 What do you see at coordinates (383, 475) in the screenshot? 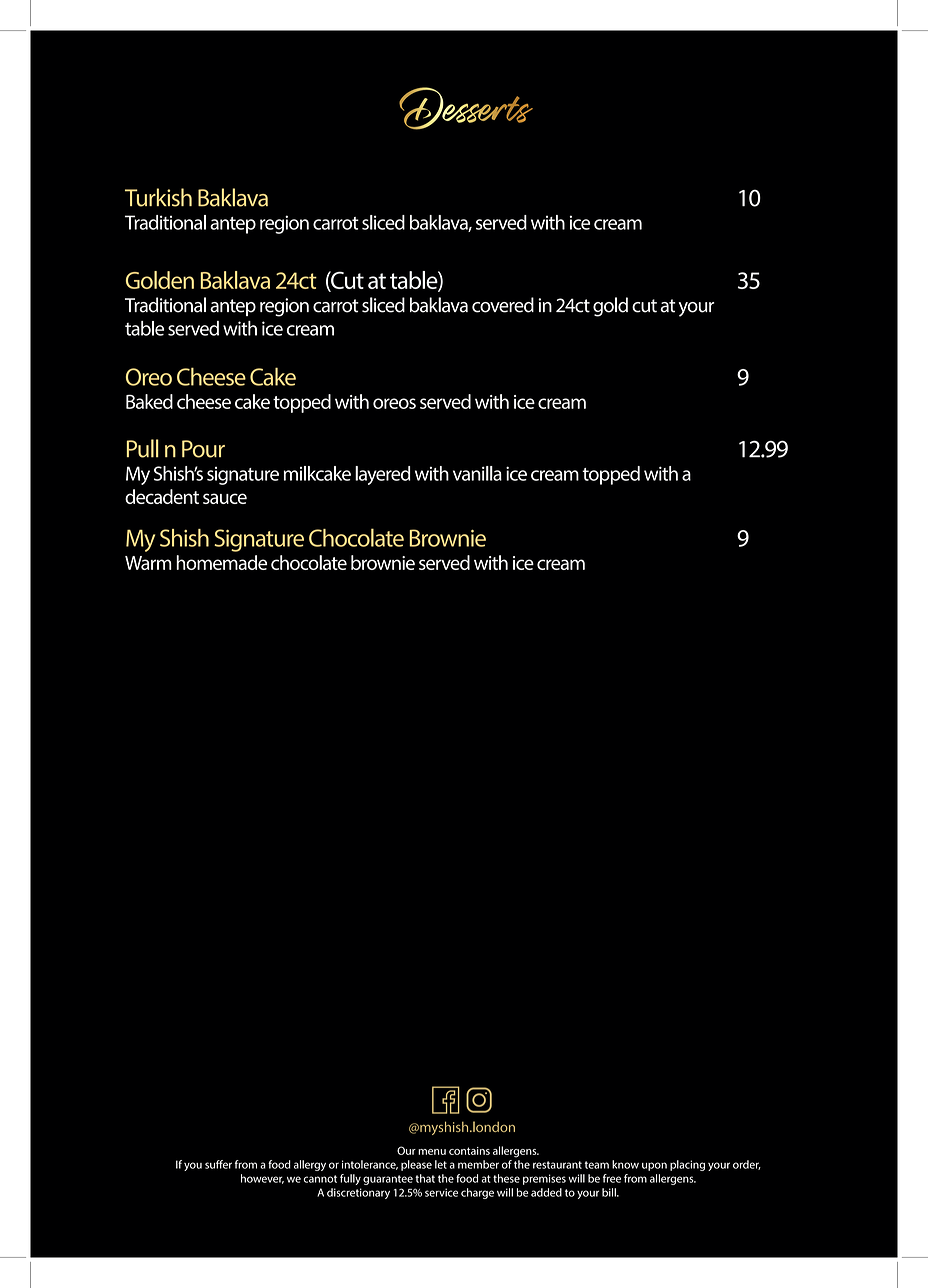
I see `layered` at bounding box center [383, 475].
